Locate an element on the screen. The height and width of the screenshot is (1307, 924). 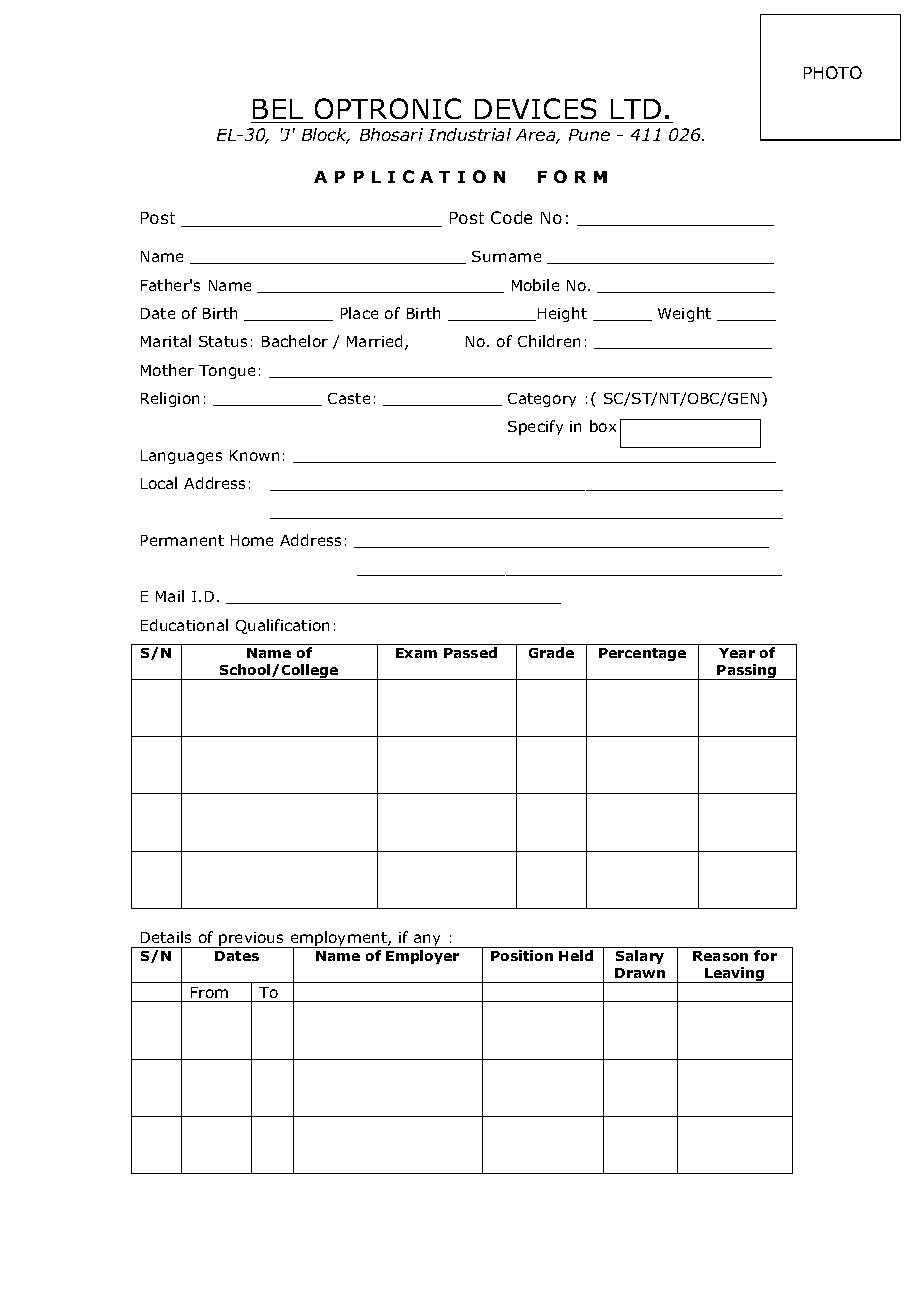
Weight is located at coordinates (684, 314).
